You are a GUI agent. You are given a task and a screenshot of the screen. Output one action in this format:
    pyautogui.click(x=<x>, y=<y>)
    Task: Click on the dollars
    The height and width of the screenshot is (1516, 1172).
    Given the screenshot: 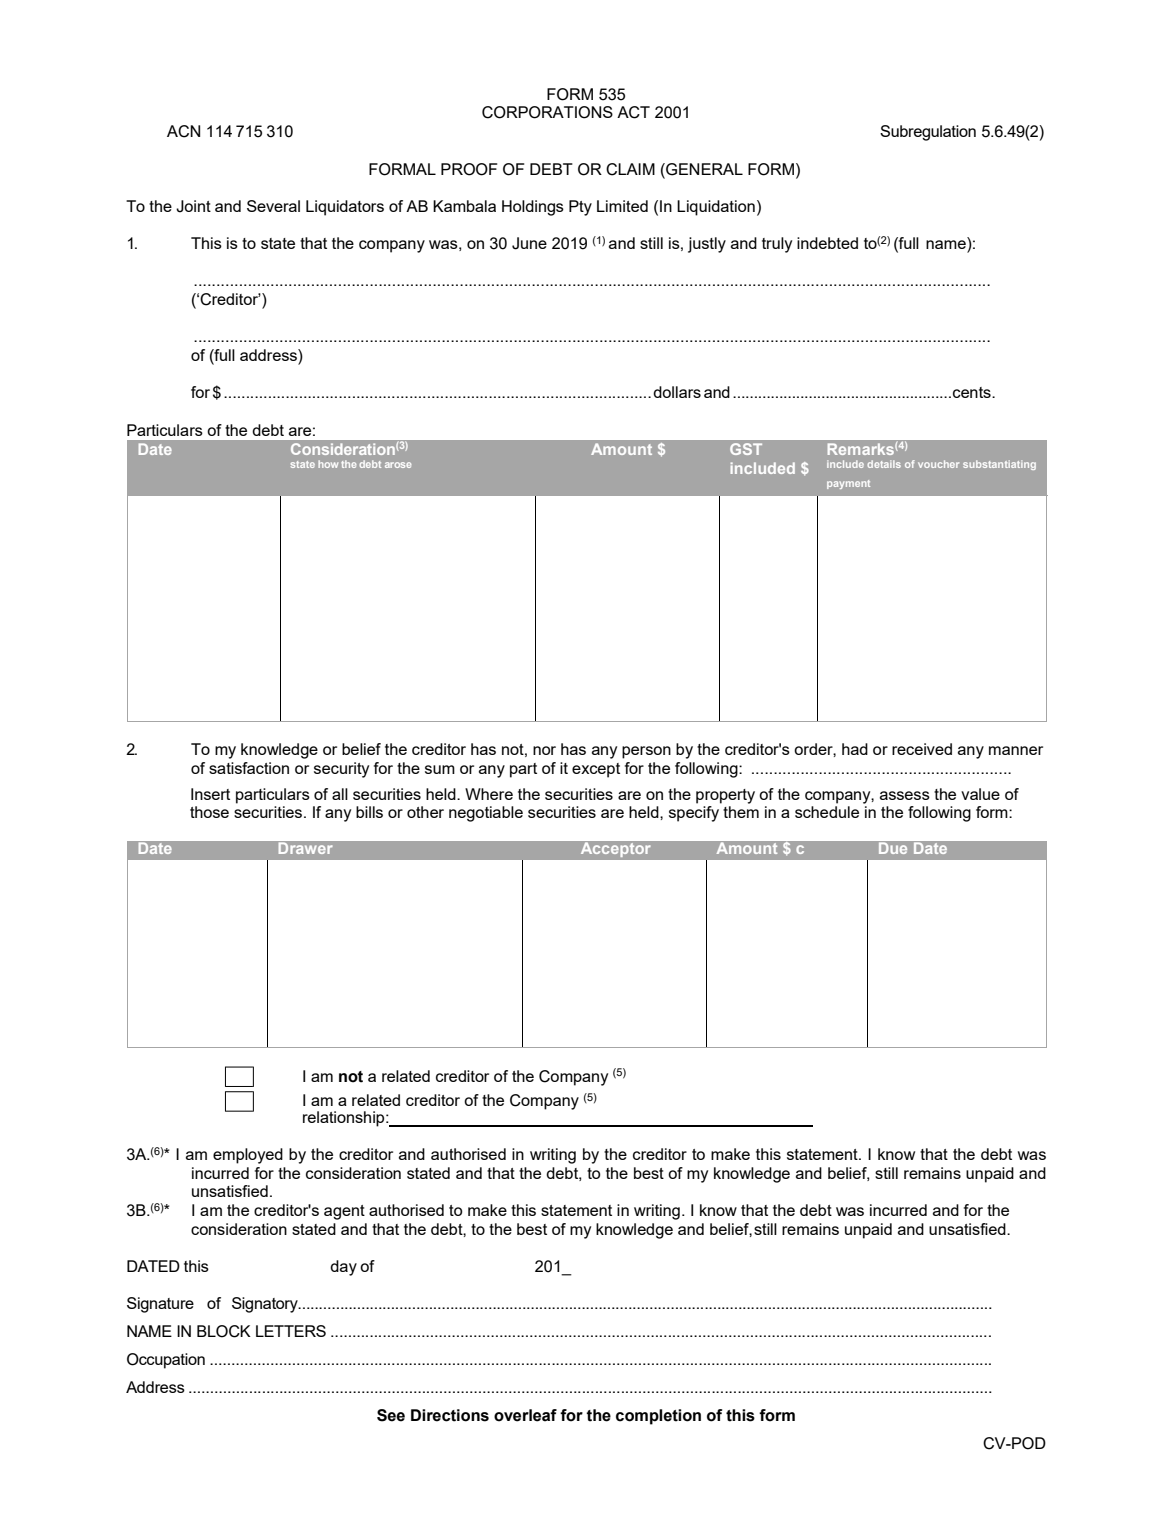 What is the action you would take?
    pyautogui.click(x=677, y=392)
